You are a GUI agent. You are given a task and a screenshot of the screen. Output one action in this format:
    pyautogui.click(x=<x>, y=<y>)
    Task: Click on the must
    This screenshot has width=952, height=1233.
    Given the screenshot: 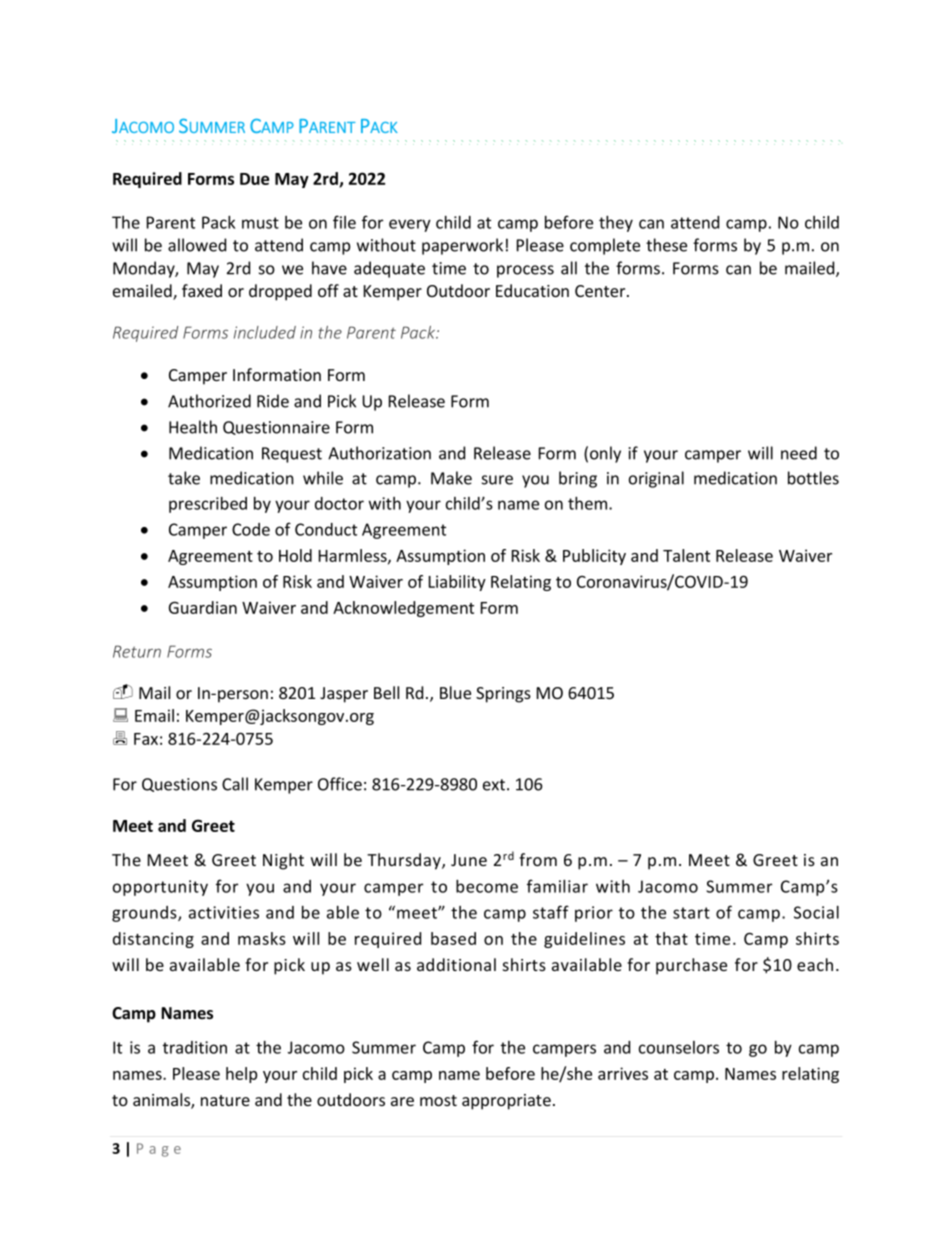 What is the action you would take?
    pyautogui.click(x=260, y=223)
